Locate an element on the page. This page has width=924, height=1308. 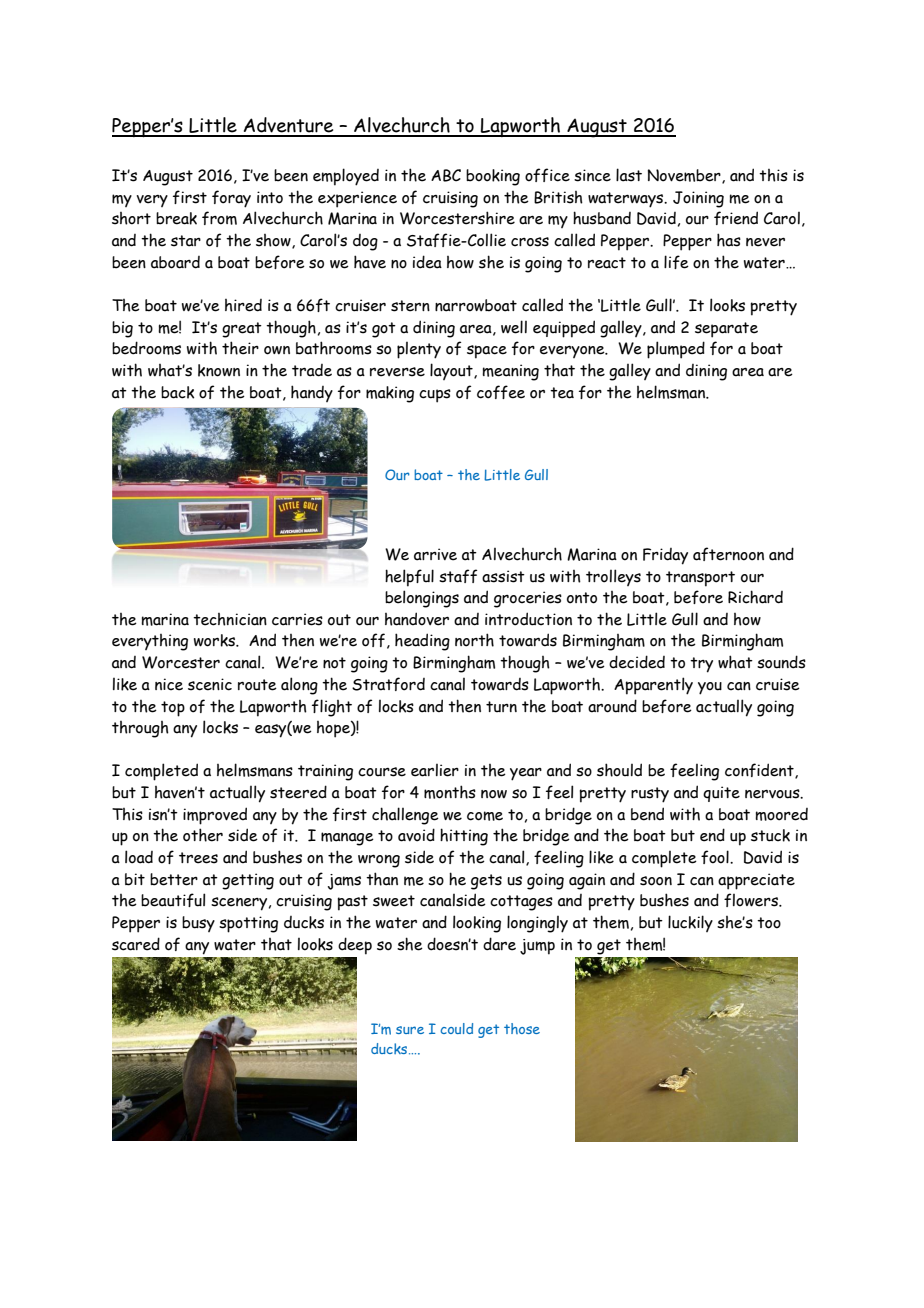
cups is located at coordinates (435, 396).
